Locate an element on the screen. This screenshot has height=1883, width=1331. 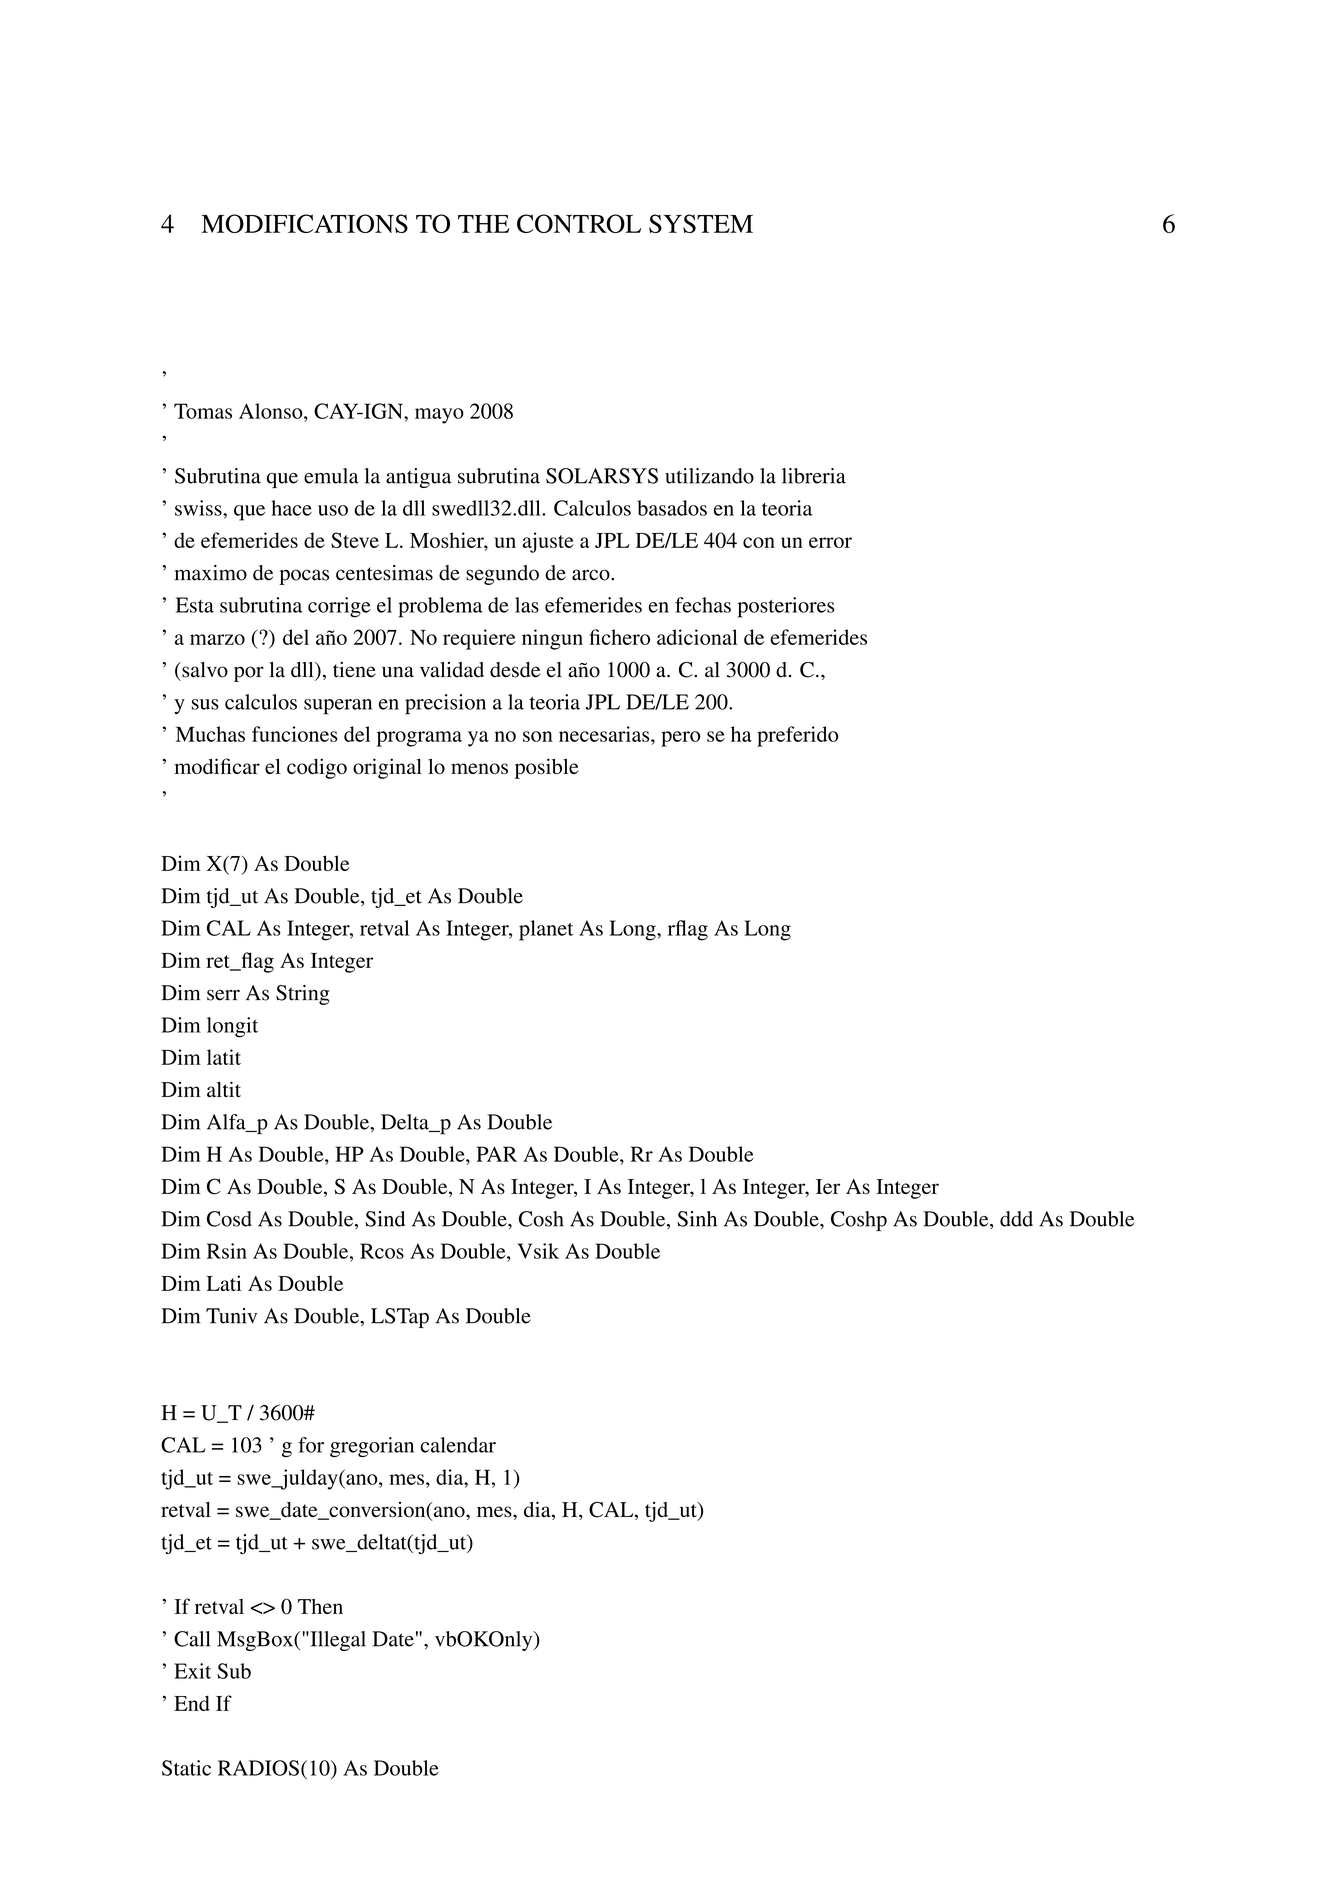
funciones is located at coordinates (295, 734).
